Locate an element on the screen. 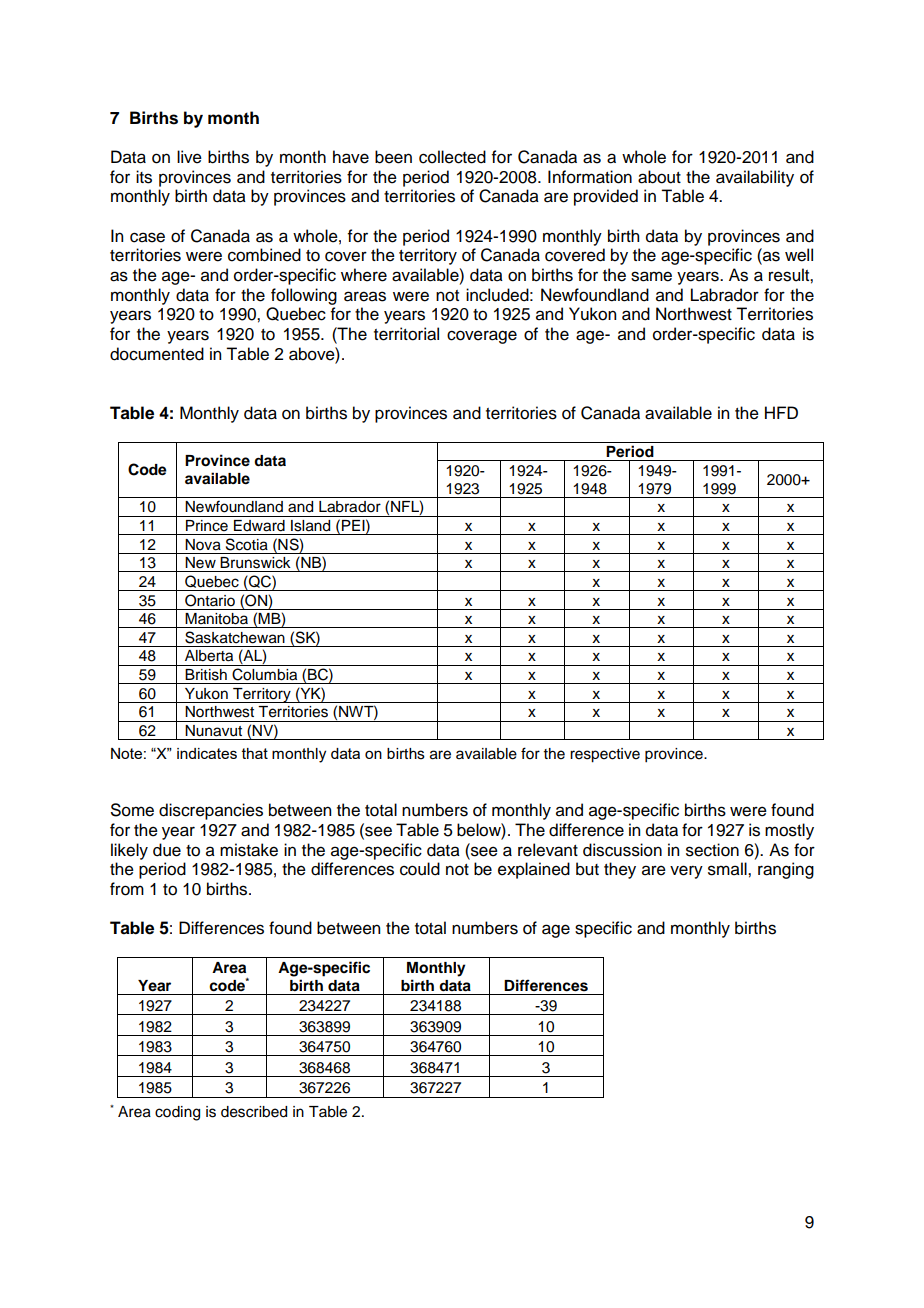 The width and height of the screenshot is (924, 1308). small is located at coordinates (728, 869).
